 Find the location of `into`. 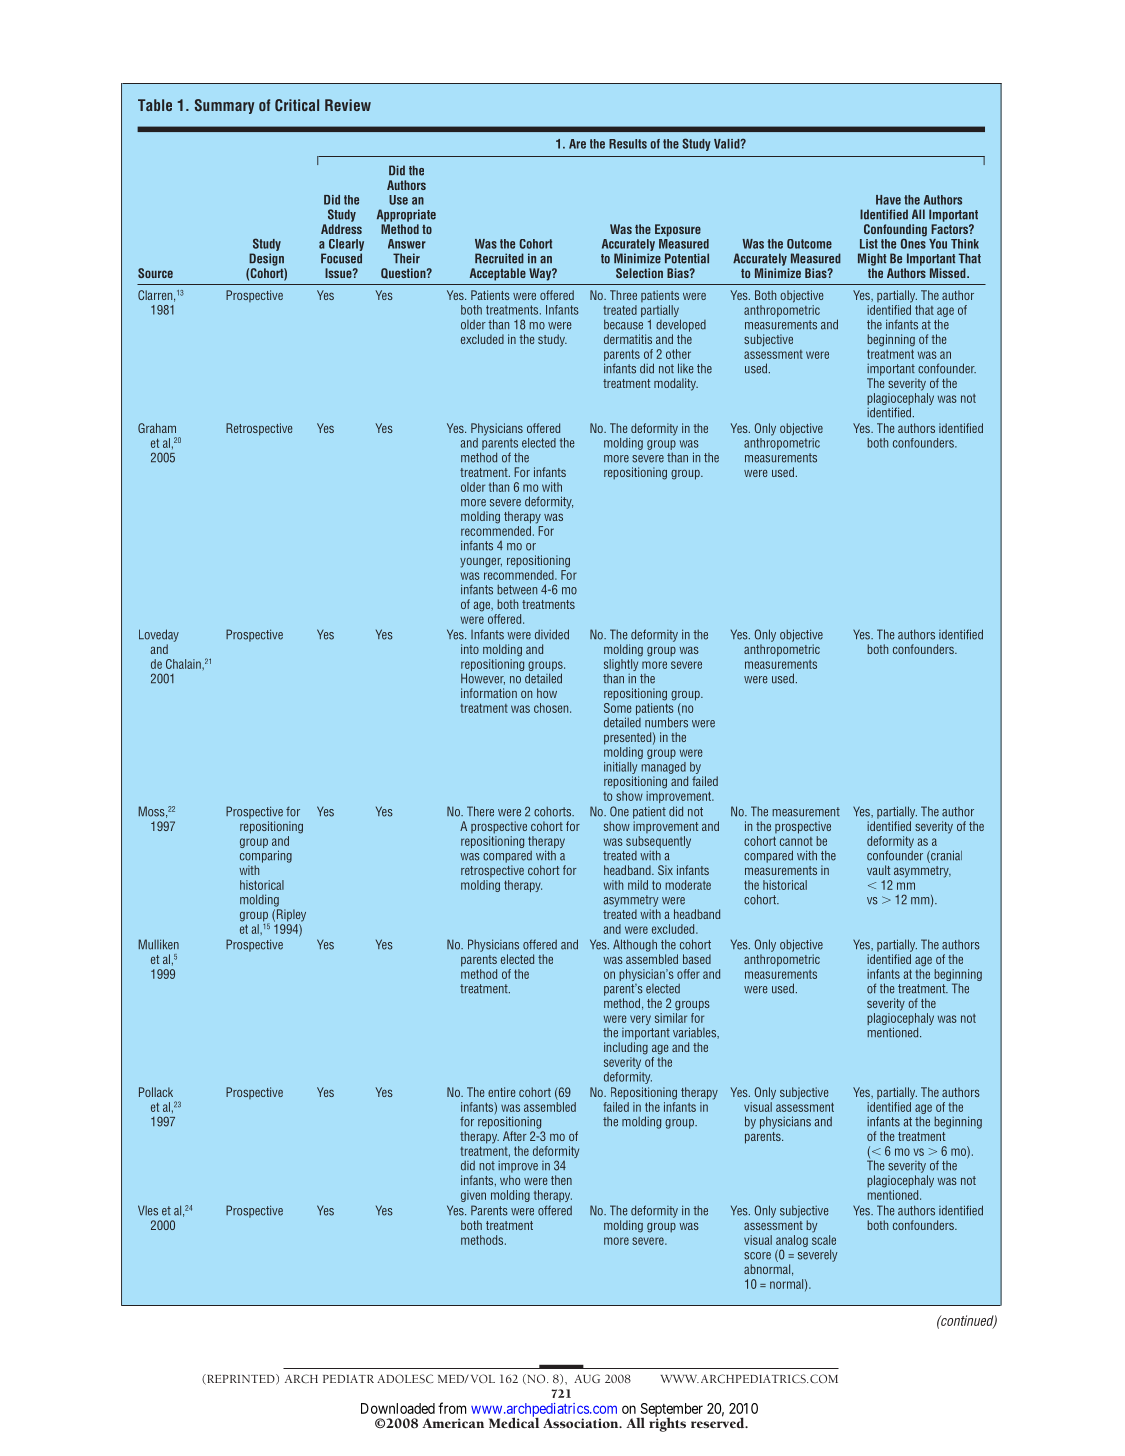

into is located at coordinates (470, 649).
